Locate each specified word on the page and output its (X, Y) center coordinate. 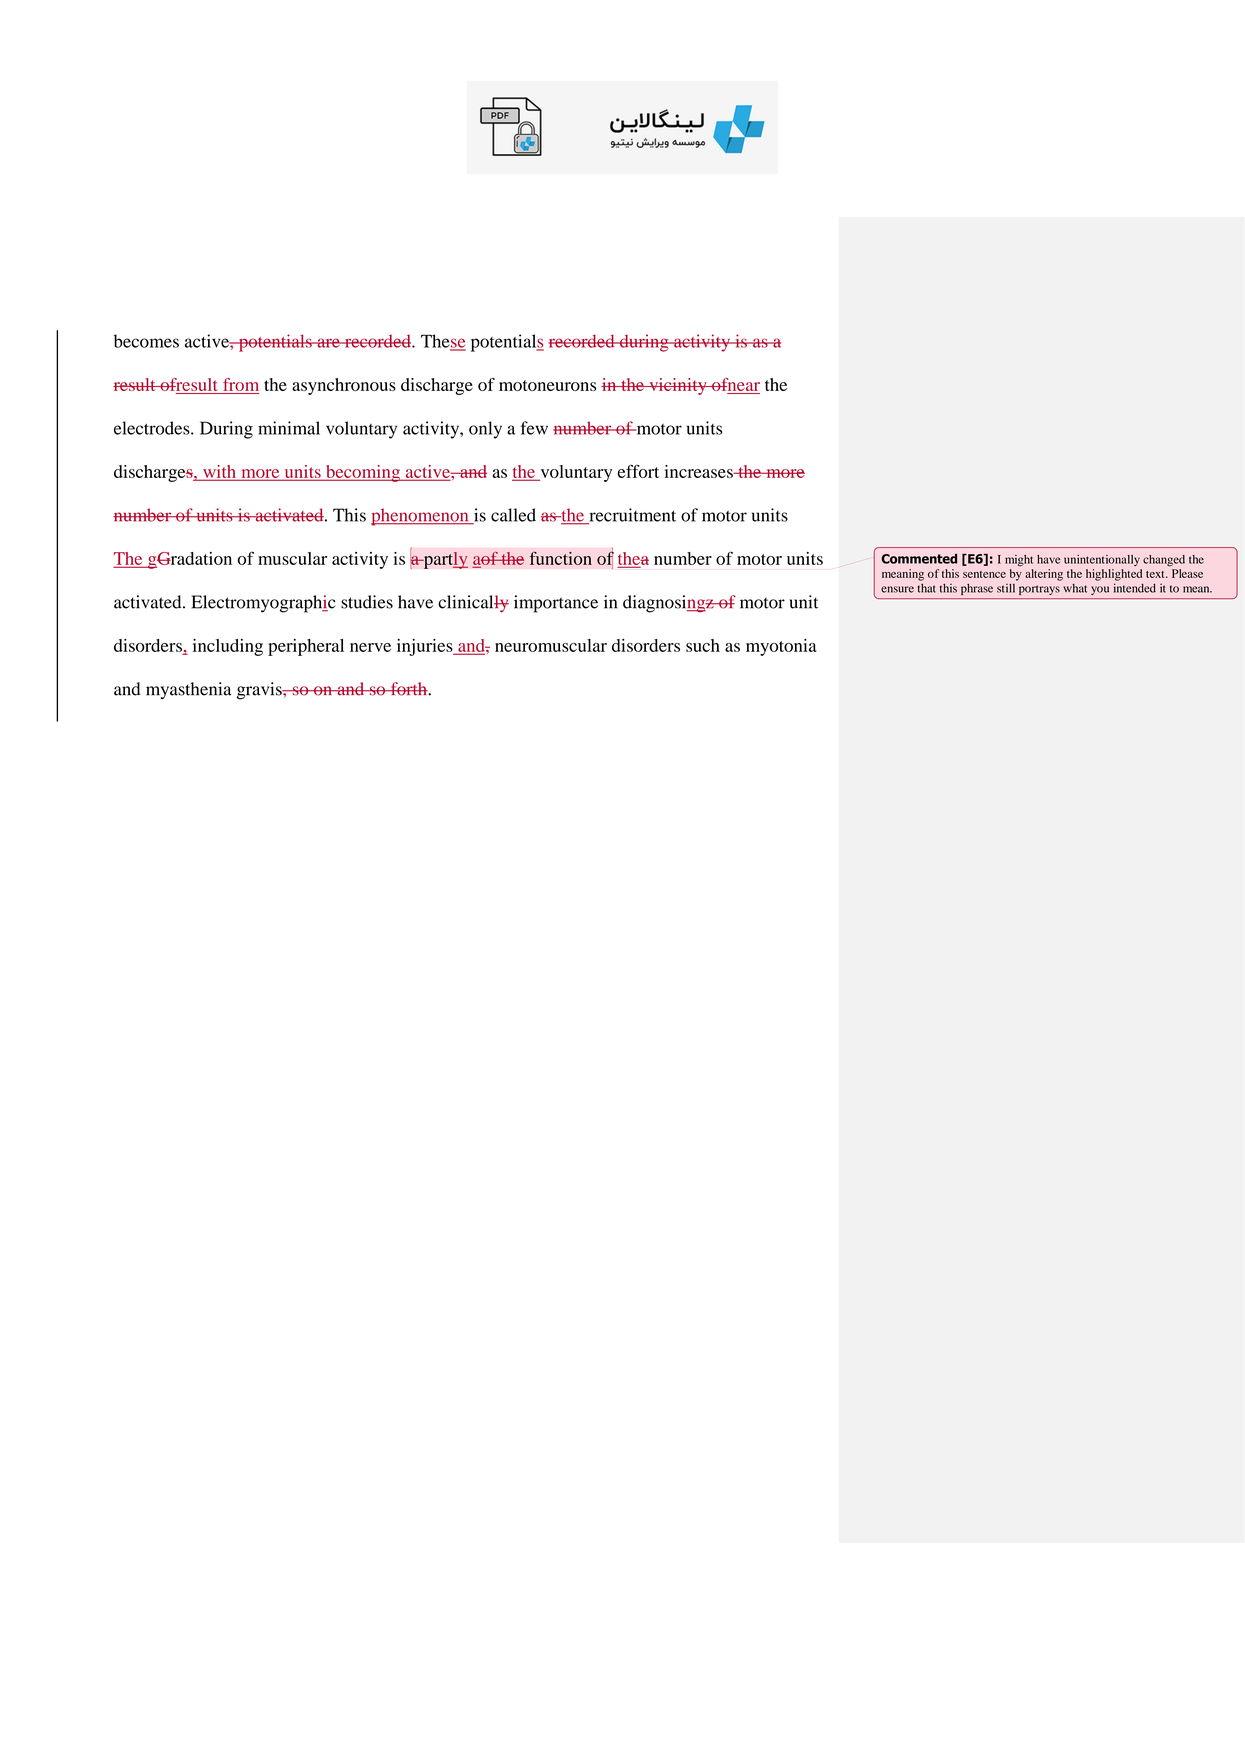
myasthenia (189, 690)
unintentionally (1102, 560)
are (328, 343)
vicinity (678, 386)
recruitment (631, 516)
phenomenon (421, 517)
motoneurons (547, 385)
